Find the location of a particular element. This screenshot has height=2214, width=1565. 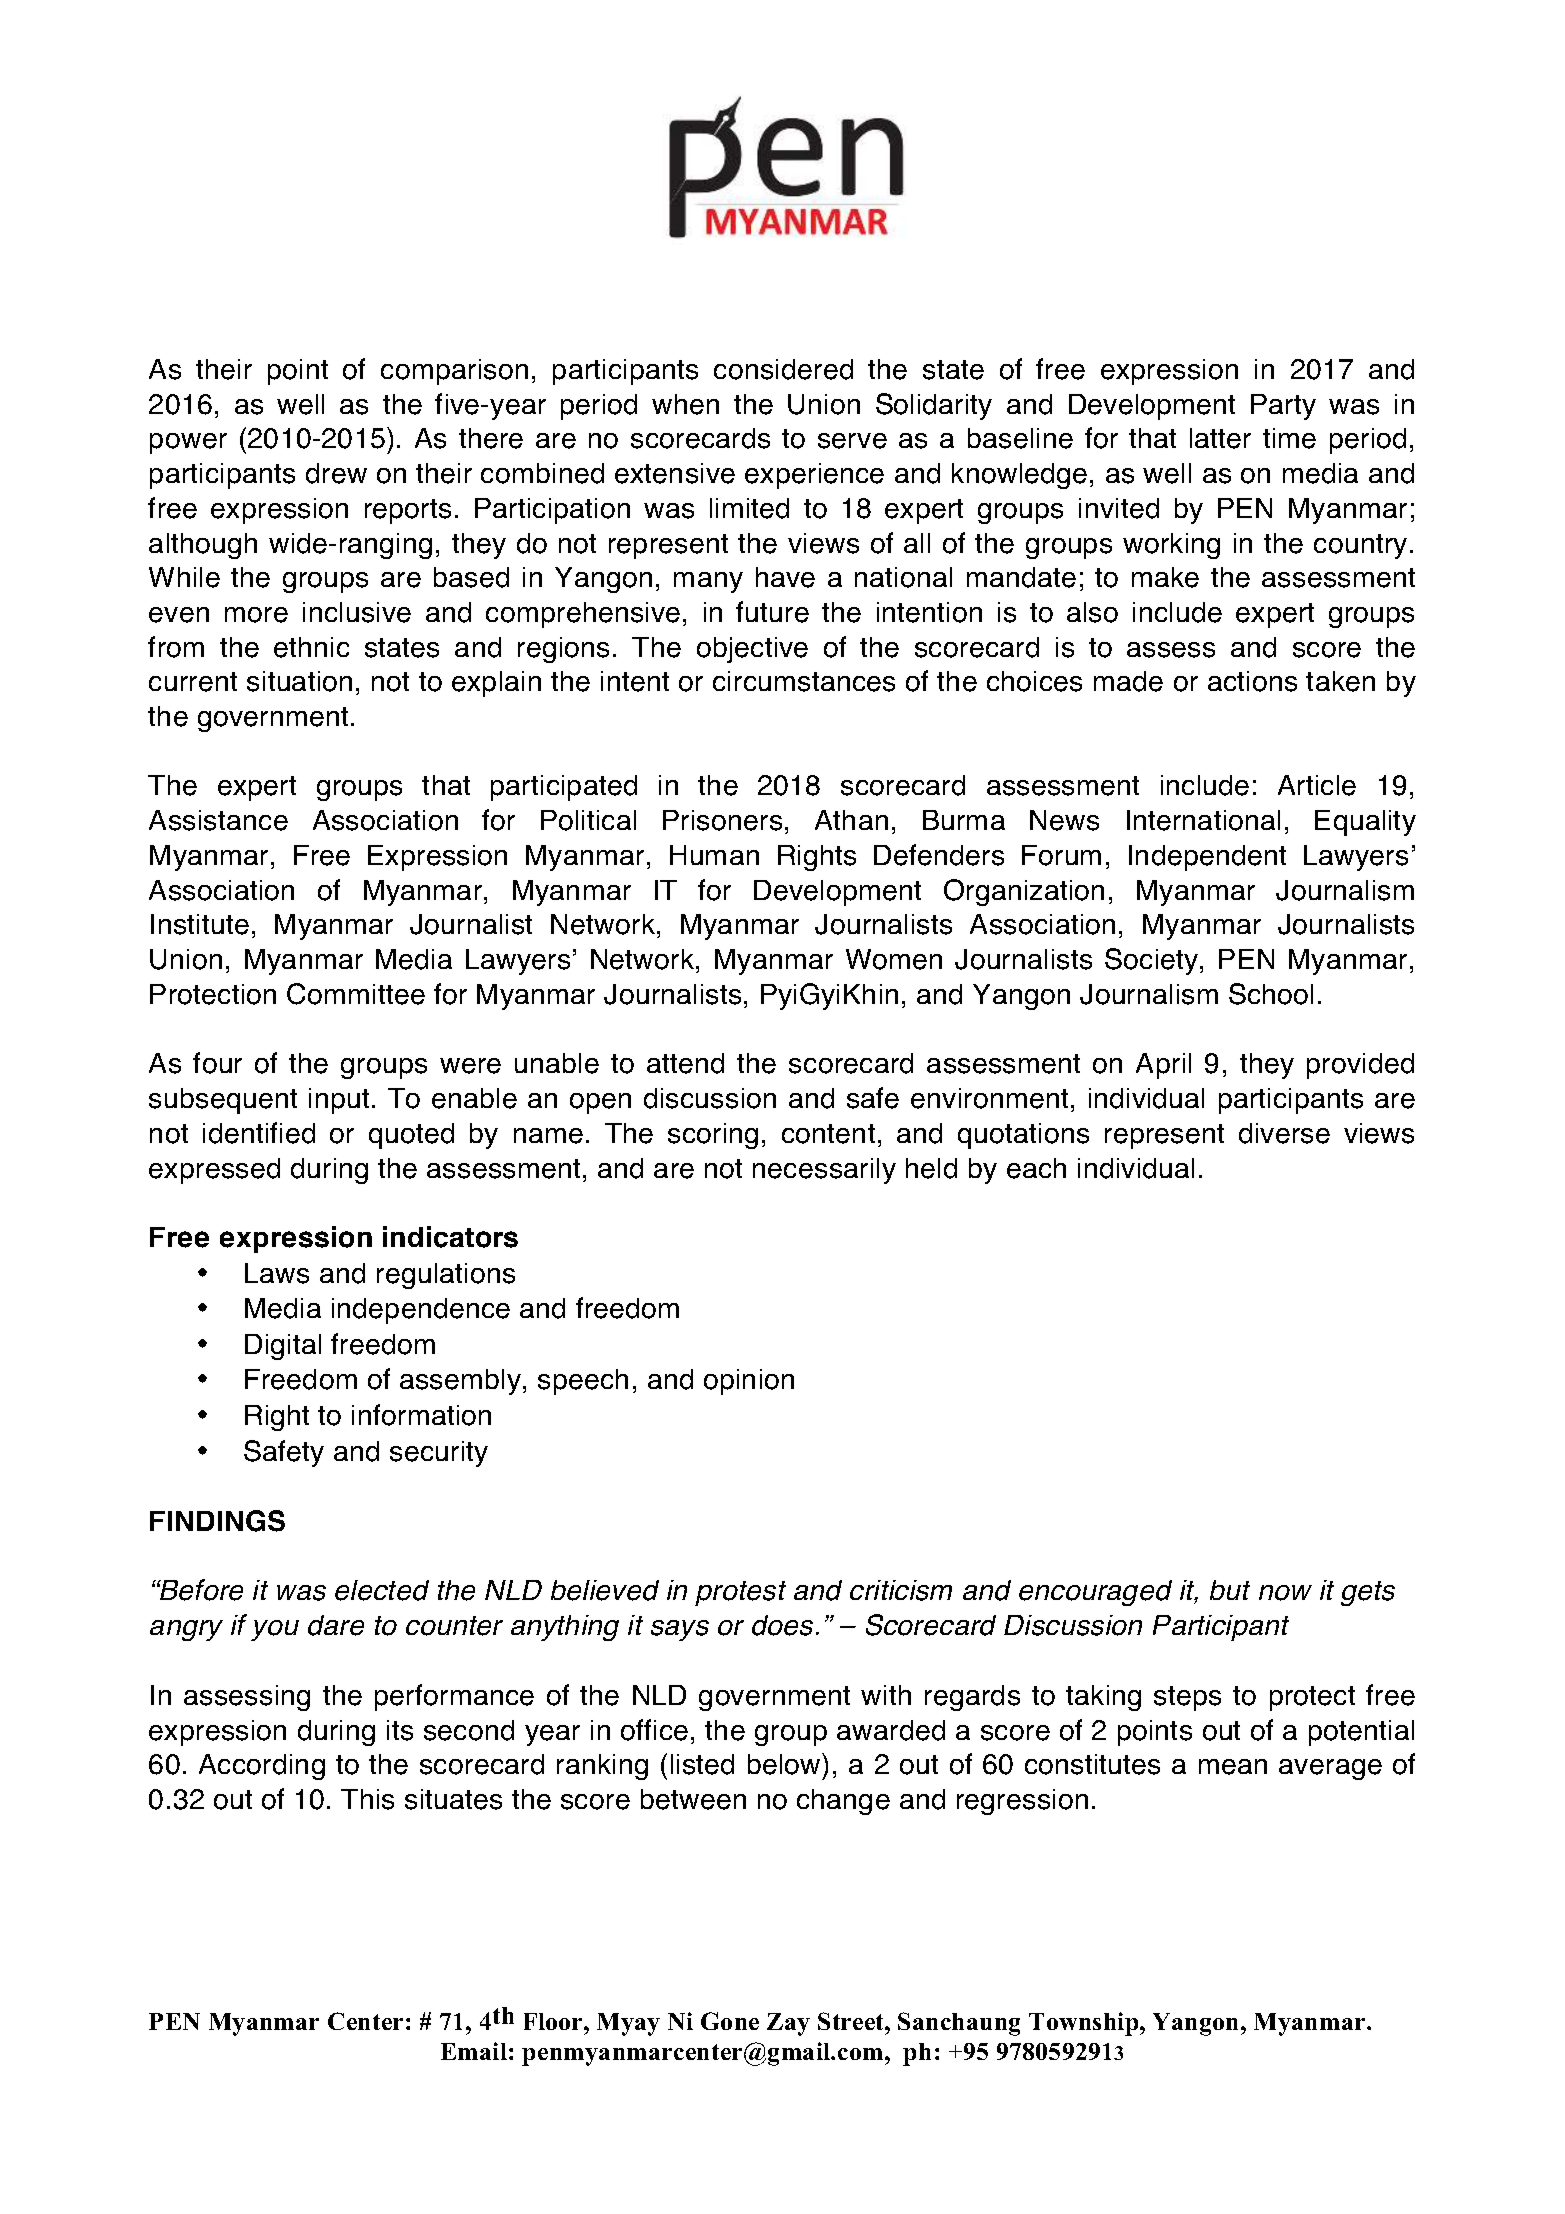

Zay is located at coordinates (788, 2024).
